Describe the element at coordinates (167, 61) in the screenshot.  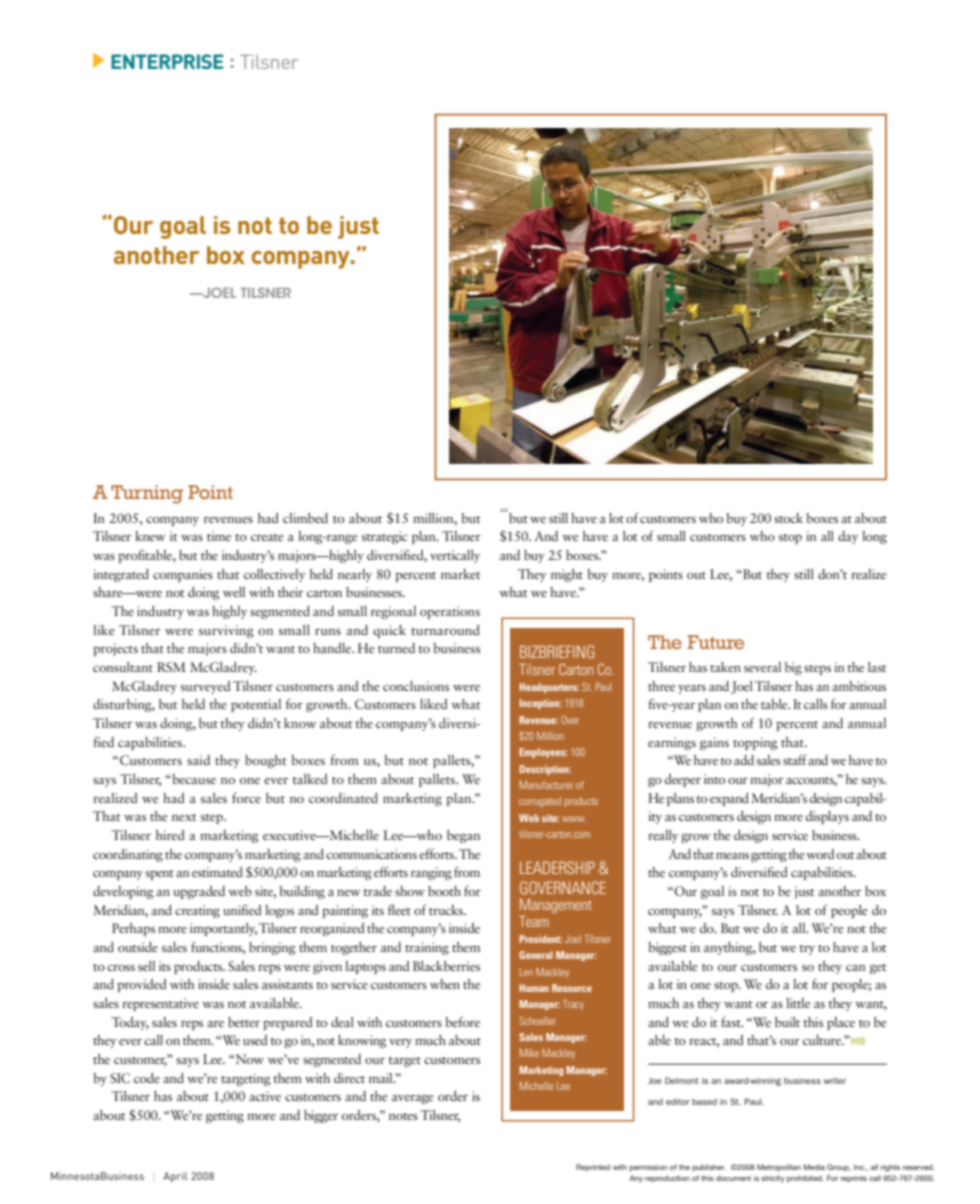
I see `ENTERPRISE` at that location.
